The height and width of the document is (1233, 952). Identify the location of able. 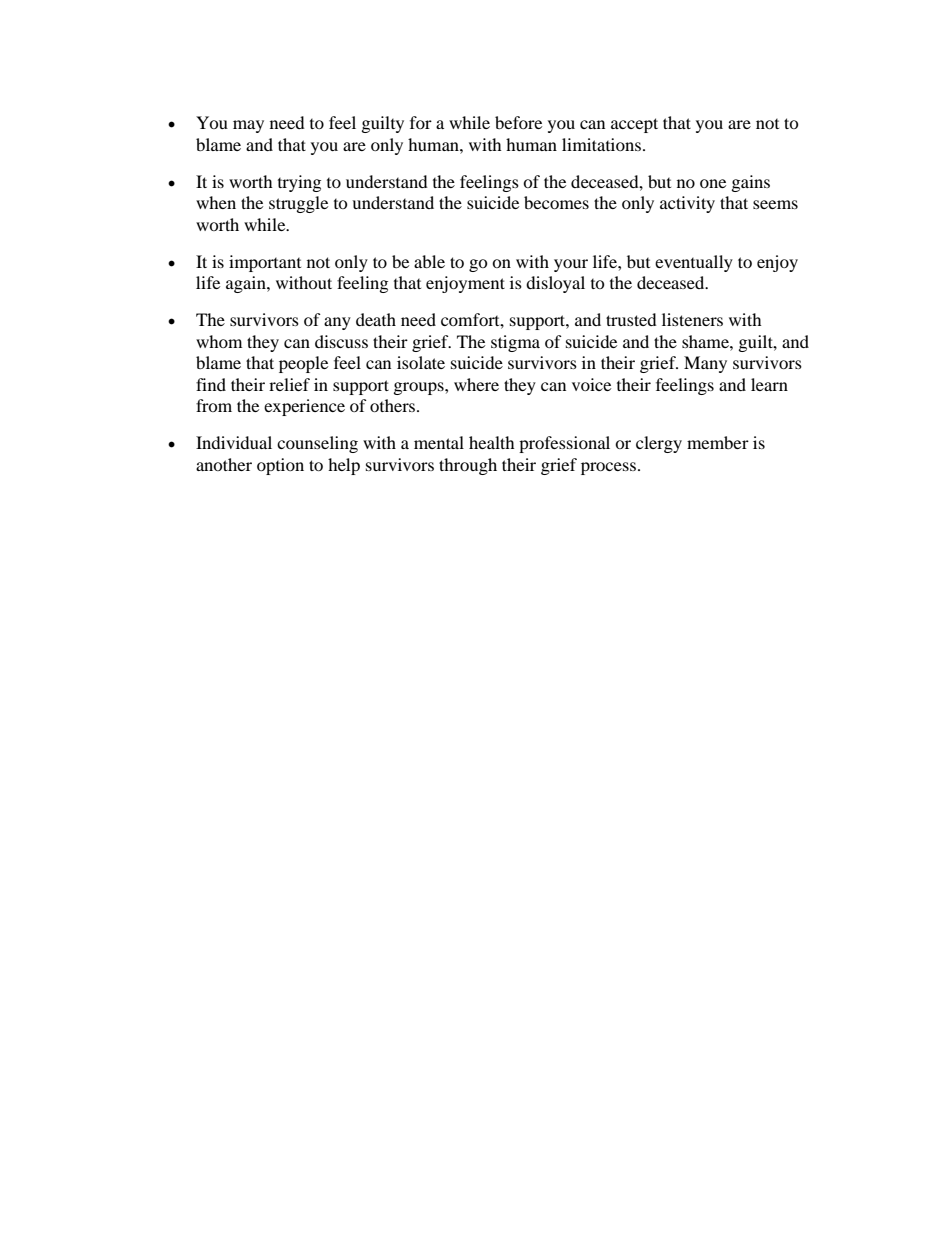
(429, 261).
